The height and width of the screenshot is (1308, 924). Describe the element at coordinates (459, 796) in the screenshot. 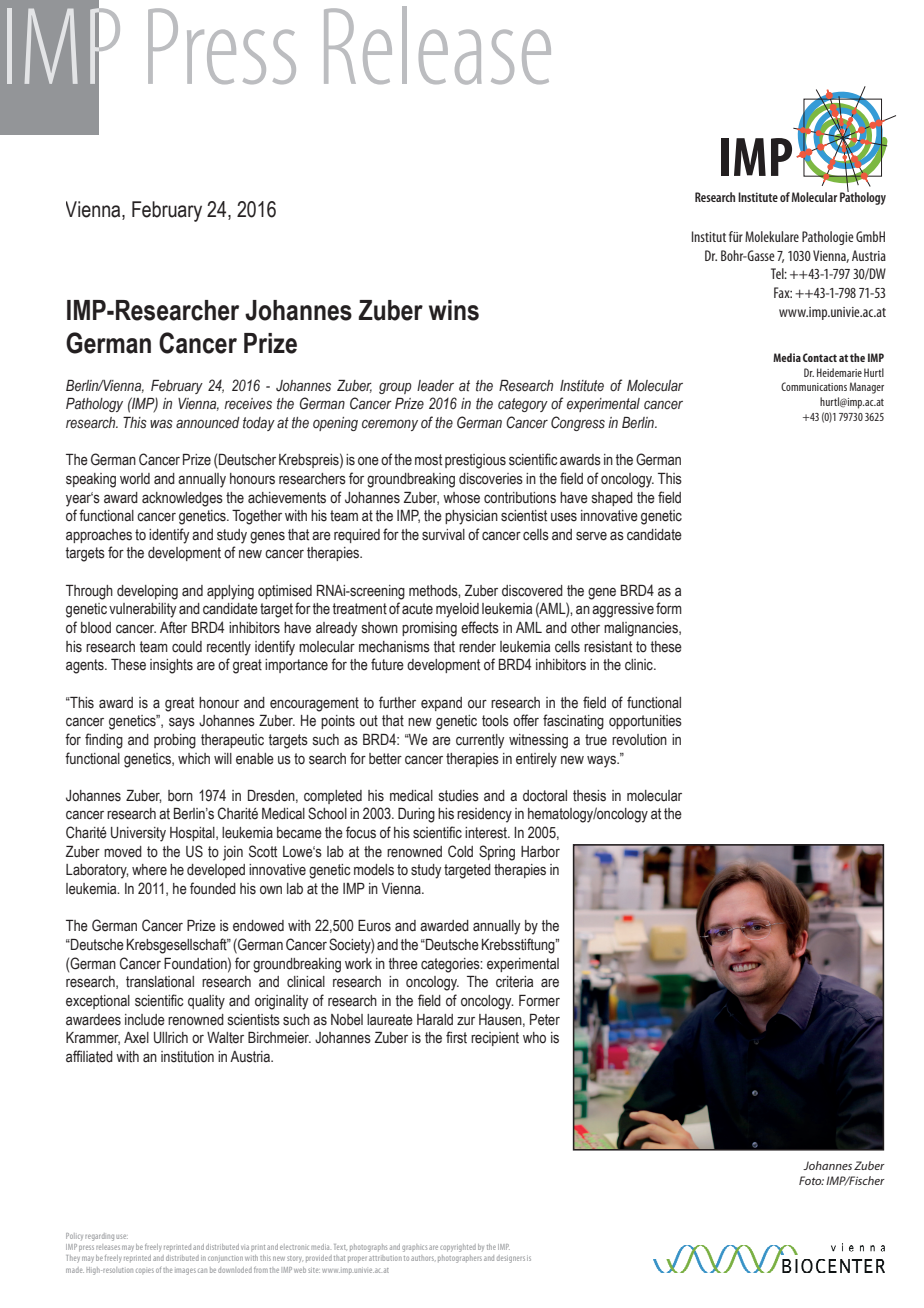

I see `studies` at that location.
